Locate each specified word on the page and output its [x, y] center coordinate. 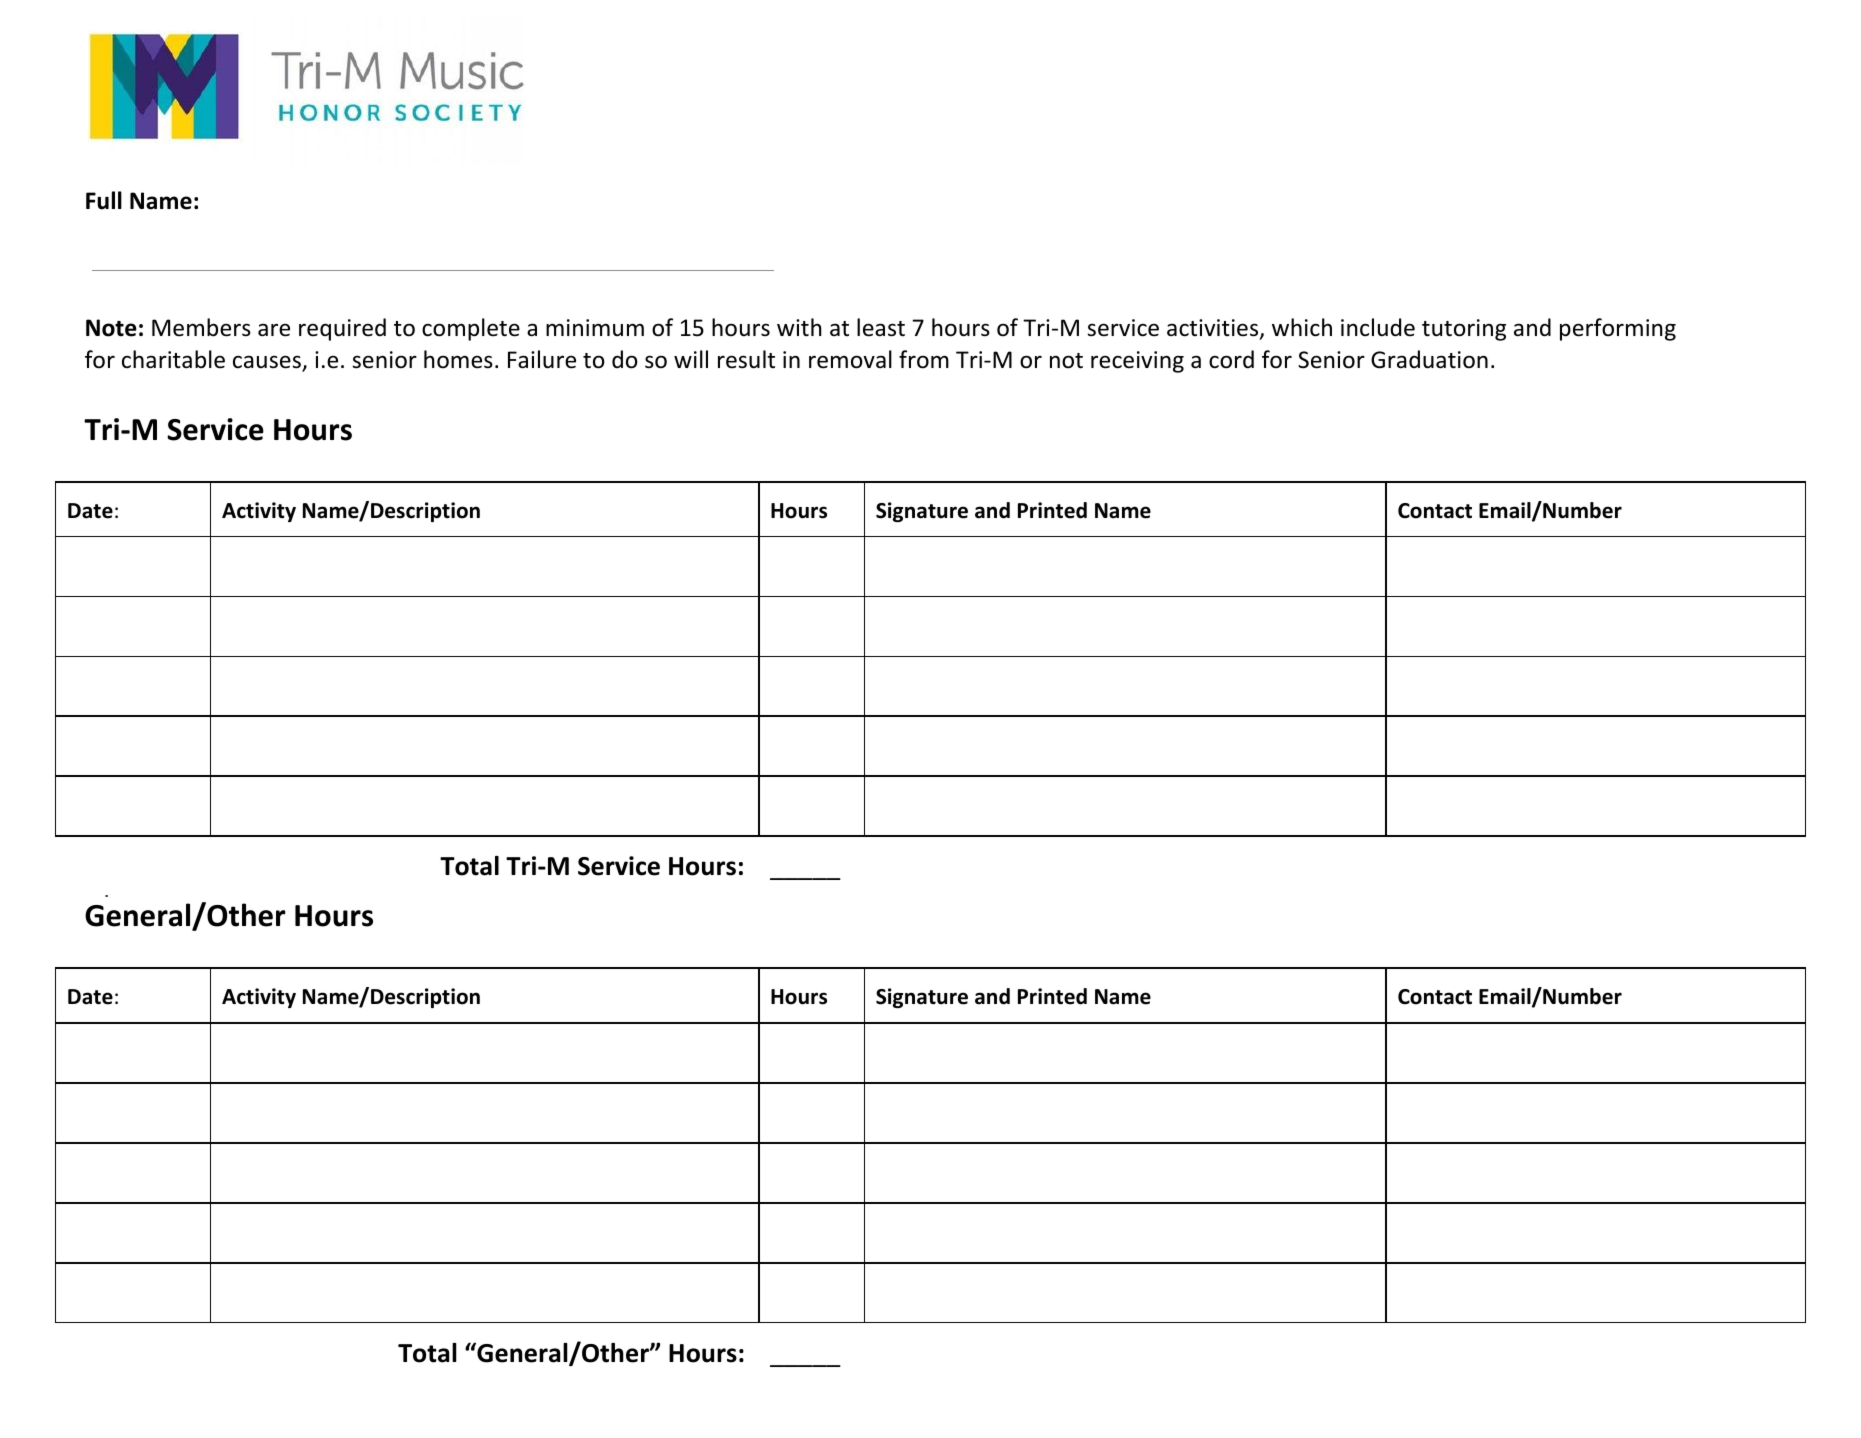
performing [1618, 329]
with [799, 327]
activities [1214, 329]
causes [268, 363]
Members [201, 327]
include [1378, 327]
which [1302, 327]
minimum [595, 328]
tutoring [1464, 330]
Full [104, 200]
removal [850, 359]
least [881, 327]
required [342, 329]
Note [111, 328]
